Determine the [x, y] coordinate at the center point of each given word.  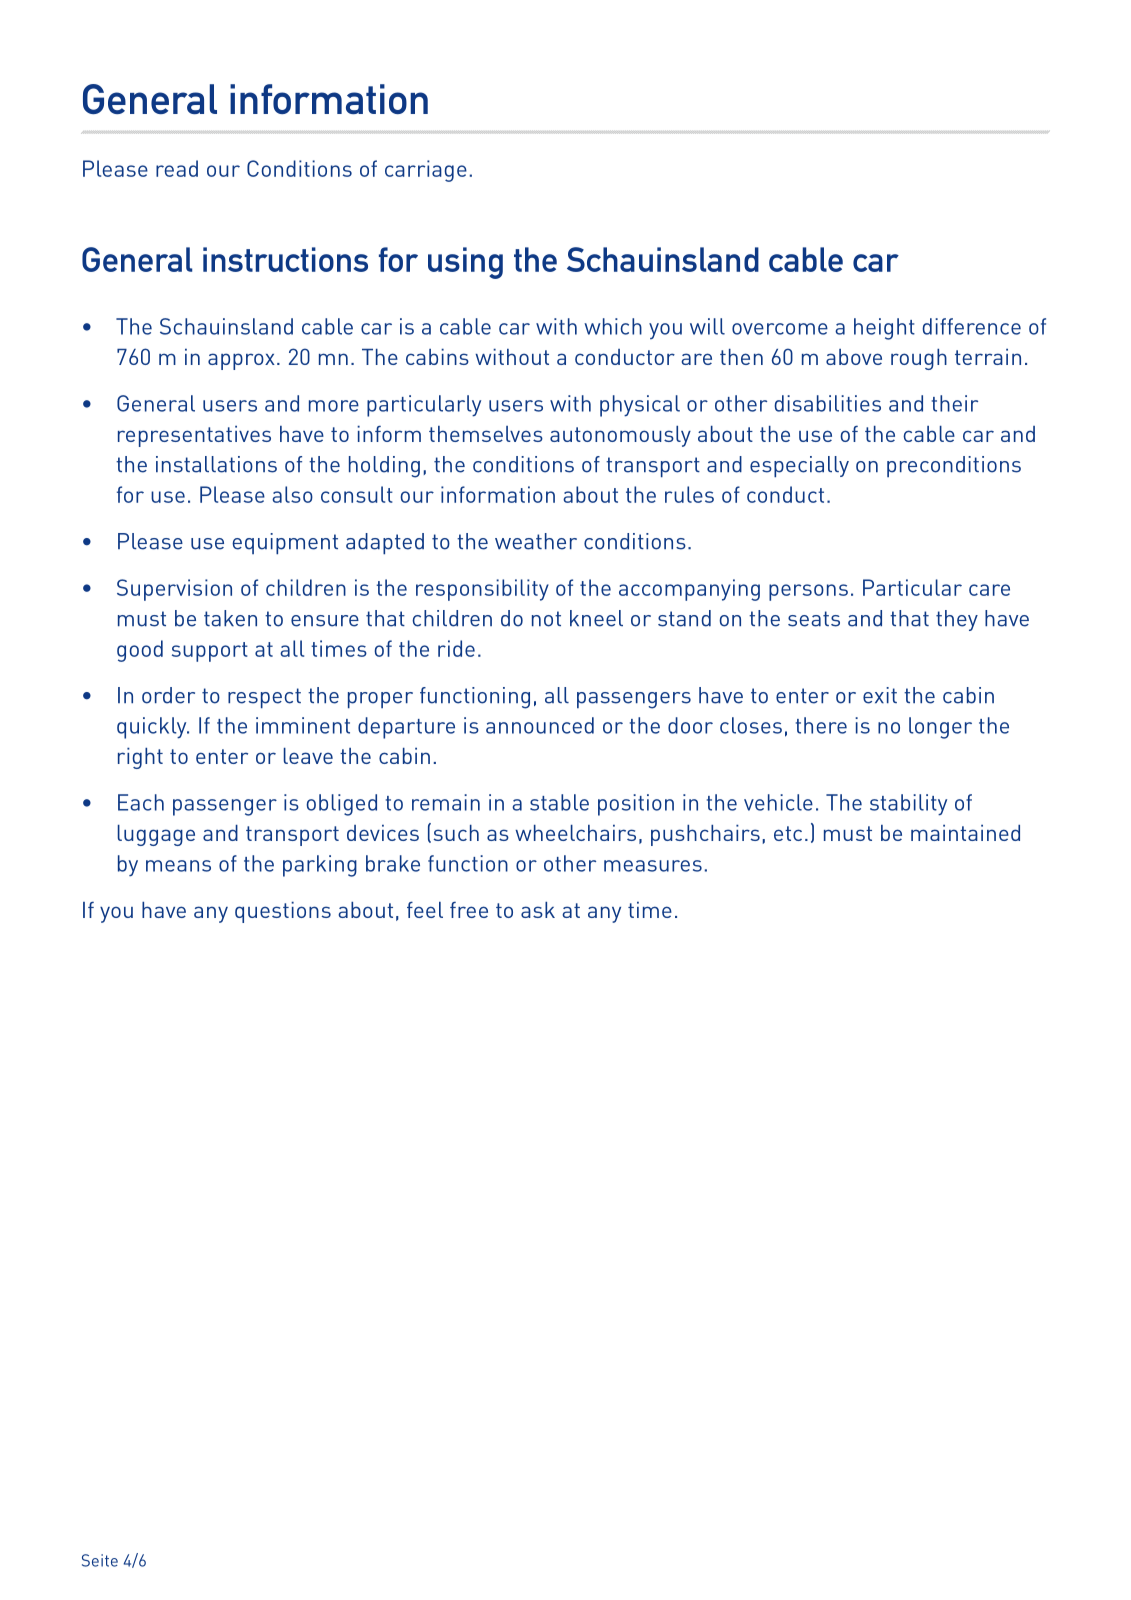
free [469, 910]
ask [538, 910]
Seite [100, 1560]
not [546, 619]
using [465, 263]
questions [283, 912]
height [884, 329]
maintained [965, 832]
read [177, 168]
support [210, 652]
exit [880, 695]
